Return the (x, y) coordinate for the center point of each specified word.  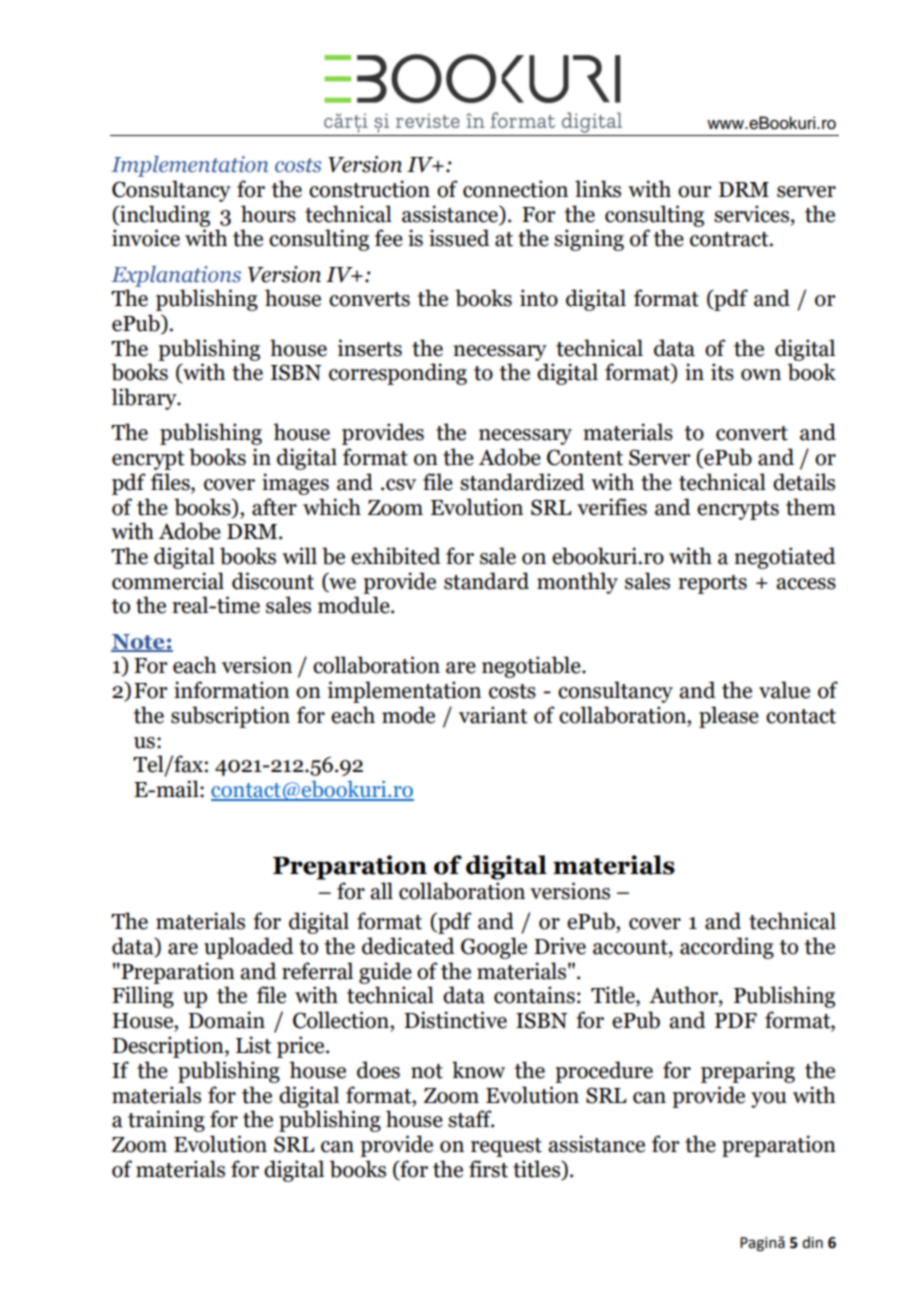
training (166, 1121)
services (751, 214)
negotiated (785, 558)
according (727, 948)
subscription (230, 717)
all (381, 891)
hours (268, 214)
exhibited (396, 556)
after (274, 507)
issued (459, 238)
